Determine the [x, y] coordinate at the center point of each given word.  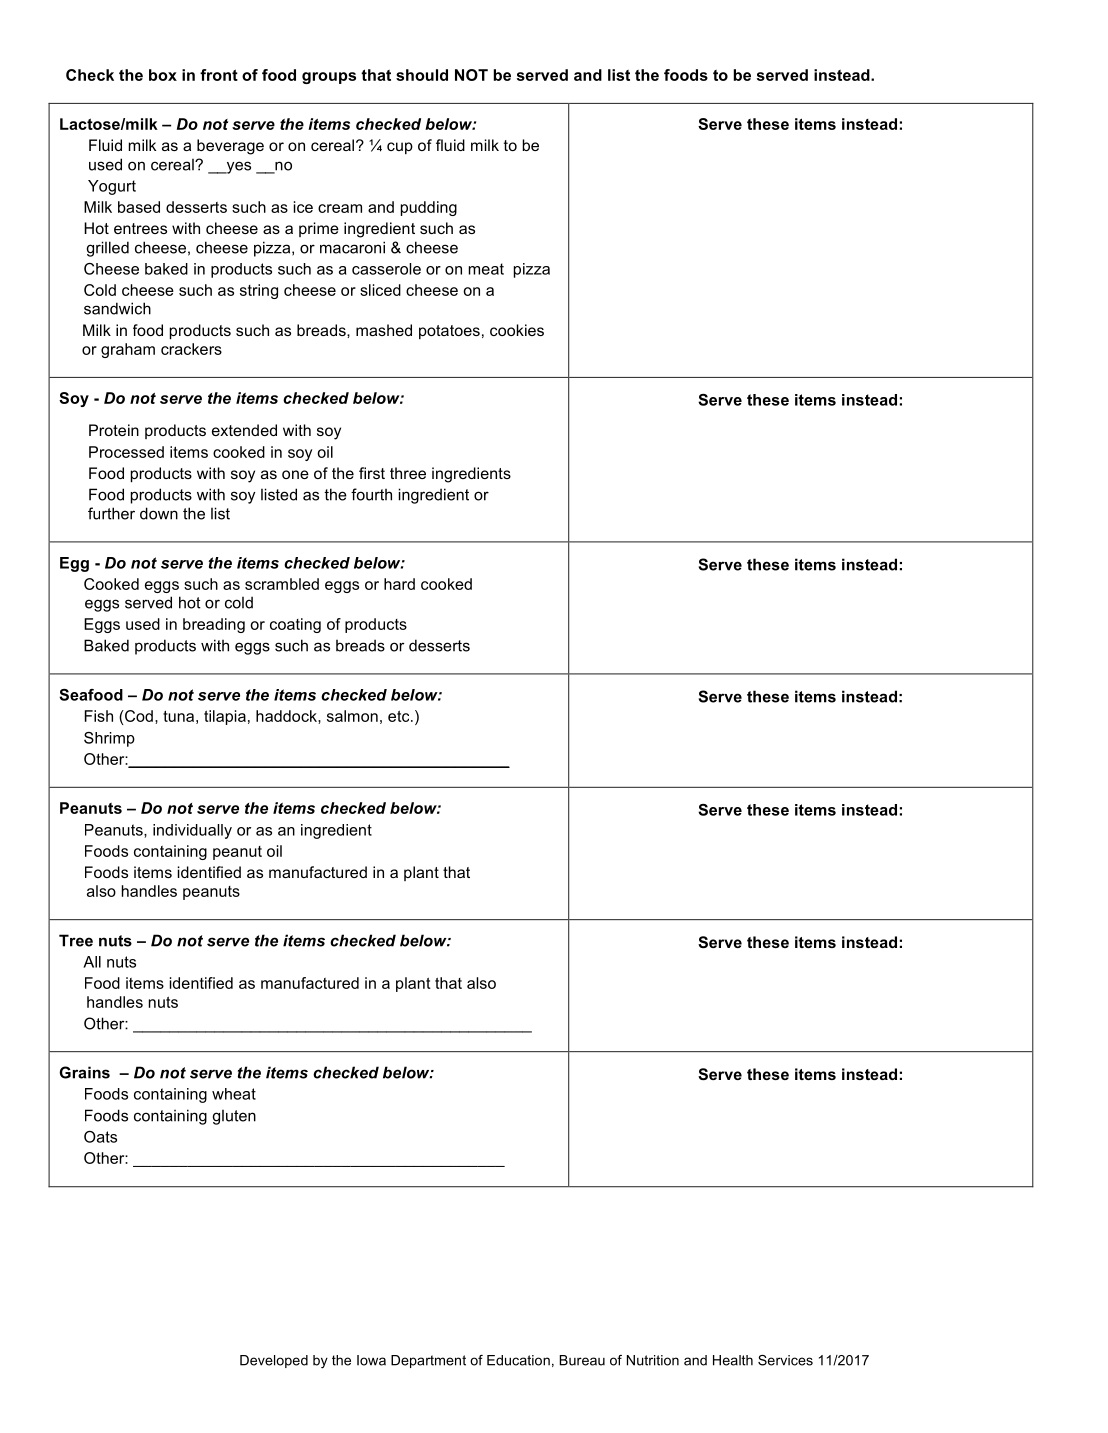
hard [399, 584]
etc [400, 716]
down [159, 513]
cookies [517, 330]
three [408, 473]
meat [486, 269]
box [163, 75]
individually [192, 831]
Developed [274, 1361]
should [422, 75]
